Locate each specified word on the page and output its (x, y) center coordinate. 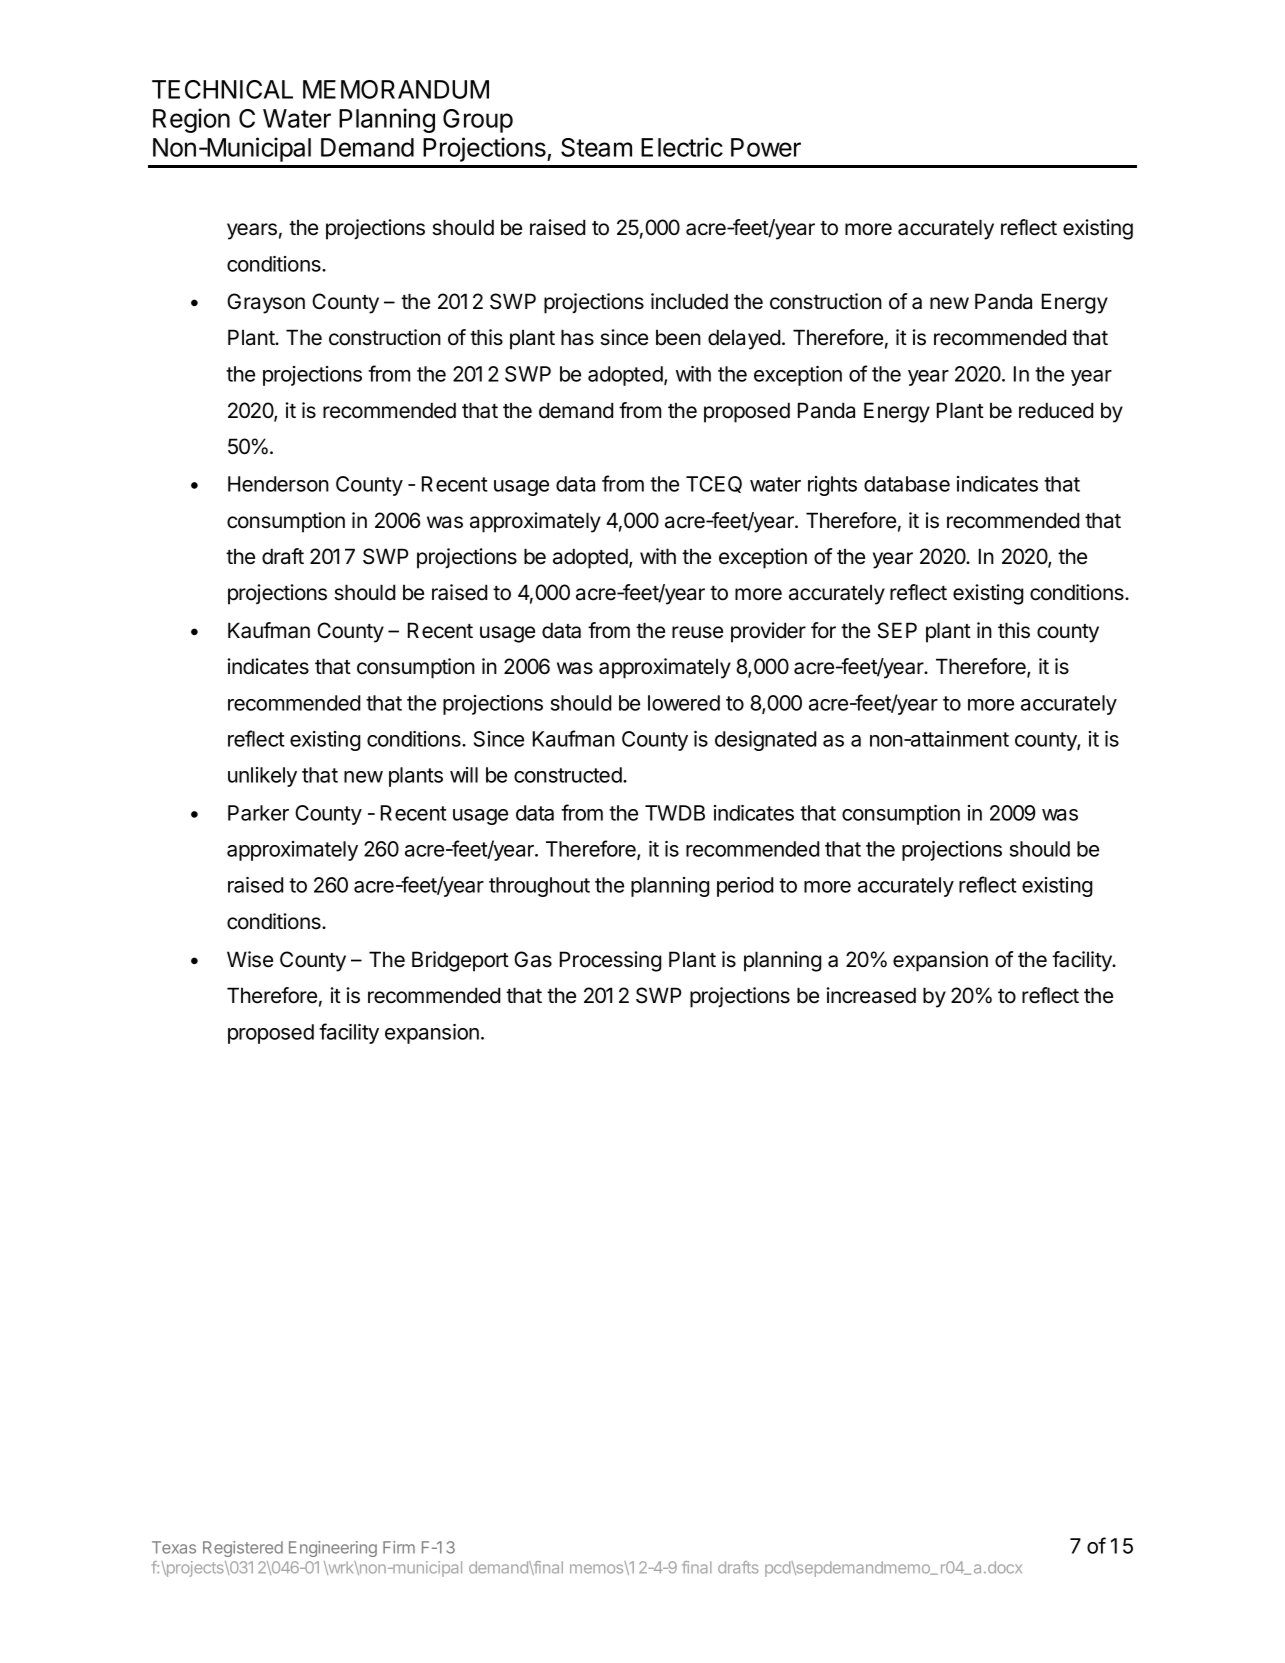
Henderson (278, 484)
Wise (250, 959)
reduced (1056, 410)
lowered (684, 703)
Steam (596, 147)
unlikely (262, 777)
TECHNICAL (222, 89)
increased (871, 995)
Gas (533, 959)
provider (768, 632)
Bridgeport (460, 961)
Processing (610, 961)
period (745, 887)
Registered (243, 1549)
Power (766, 147)
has (577, 337)
